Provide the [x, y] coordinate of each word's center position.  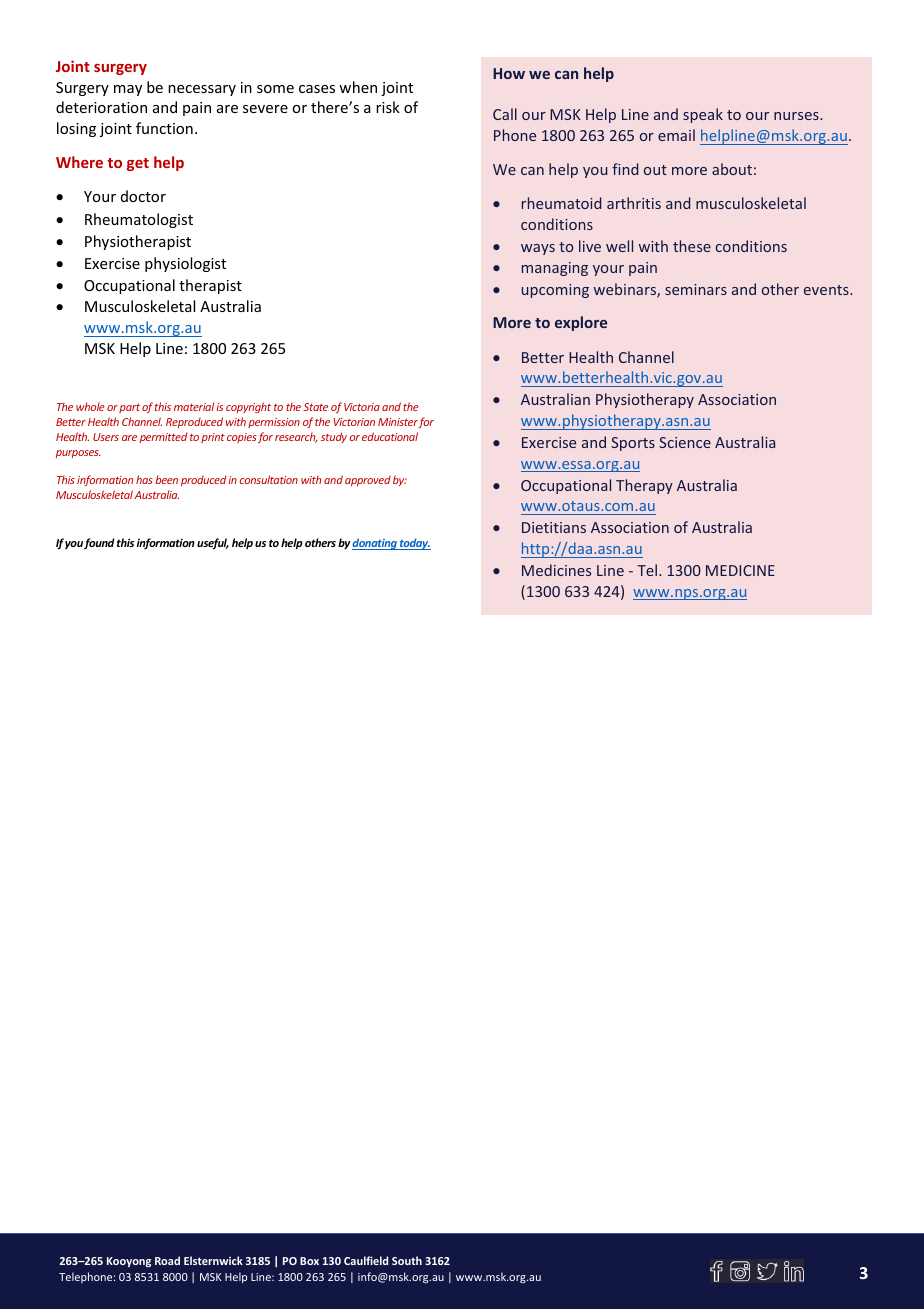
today [414, 544]
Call [505, 114]
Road [167, 1260]
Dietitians [554, 527]
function [164, 128]
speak [703, 115]
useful [213, 544]
